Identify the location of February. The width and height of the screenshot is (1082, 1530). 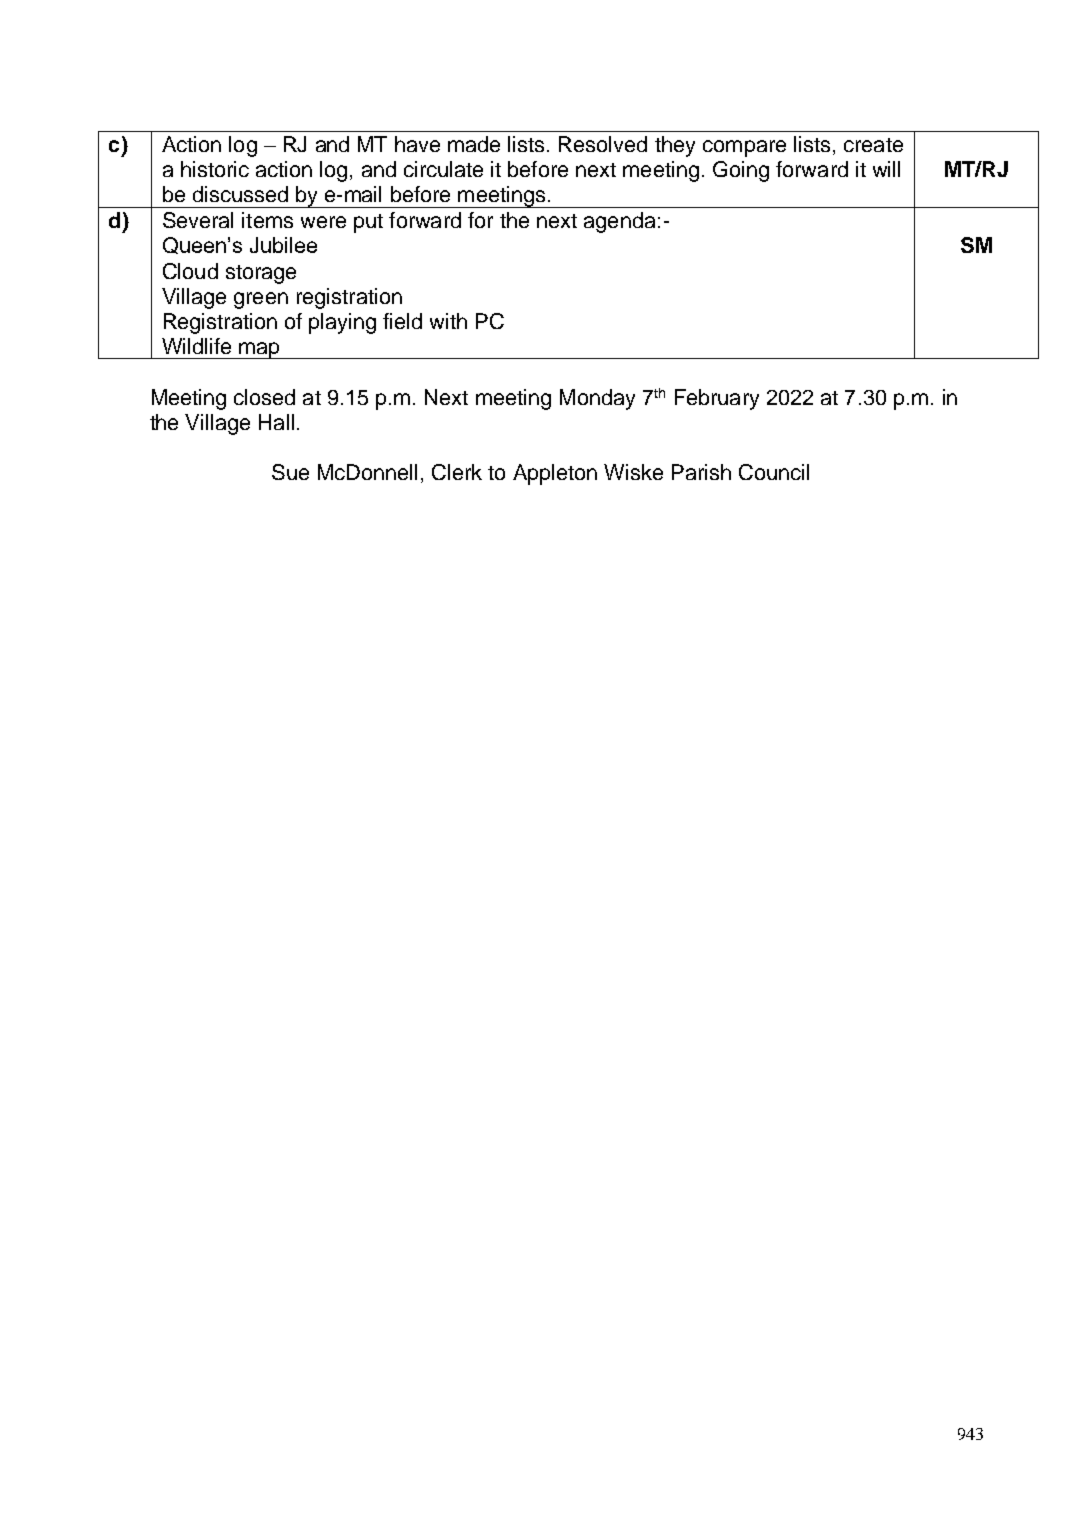
(717, 399).
